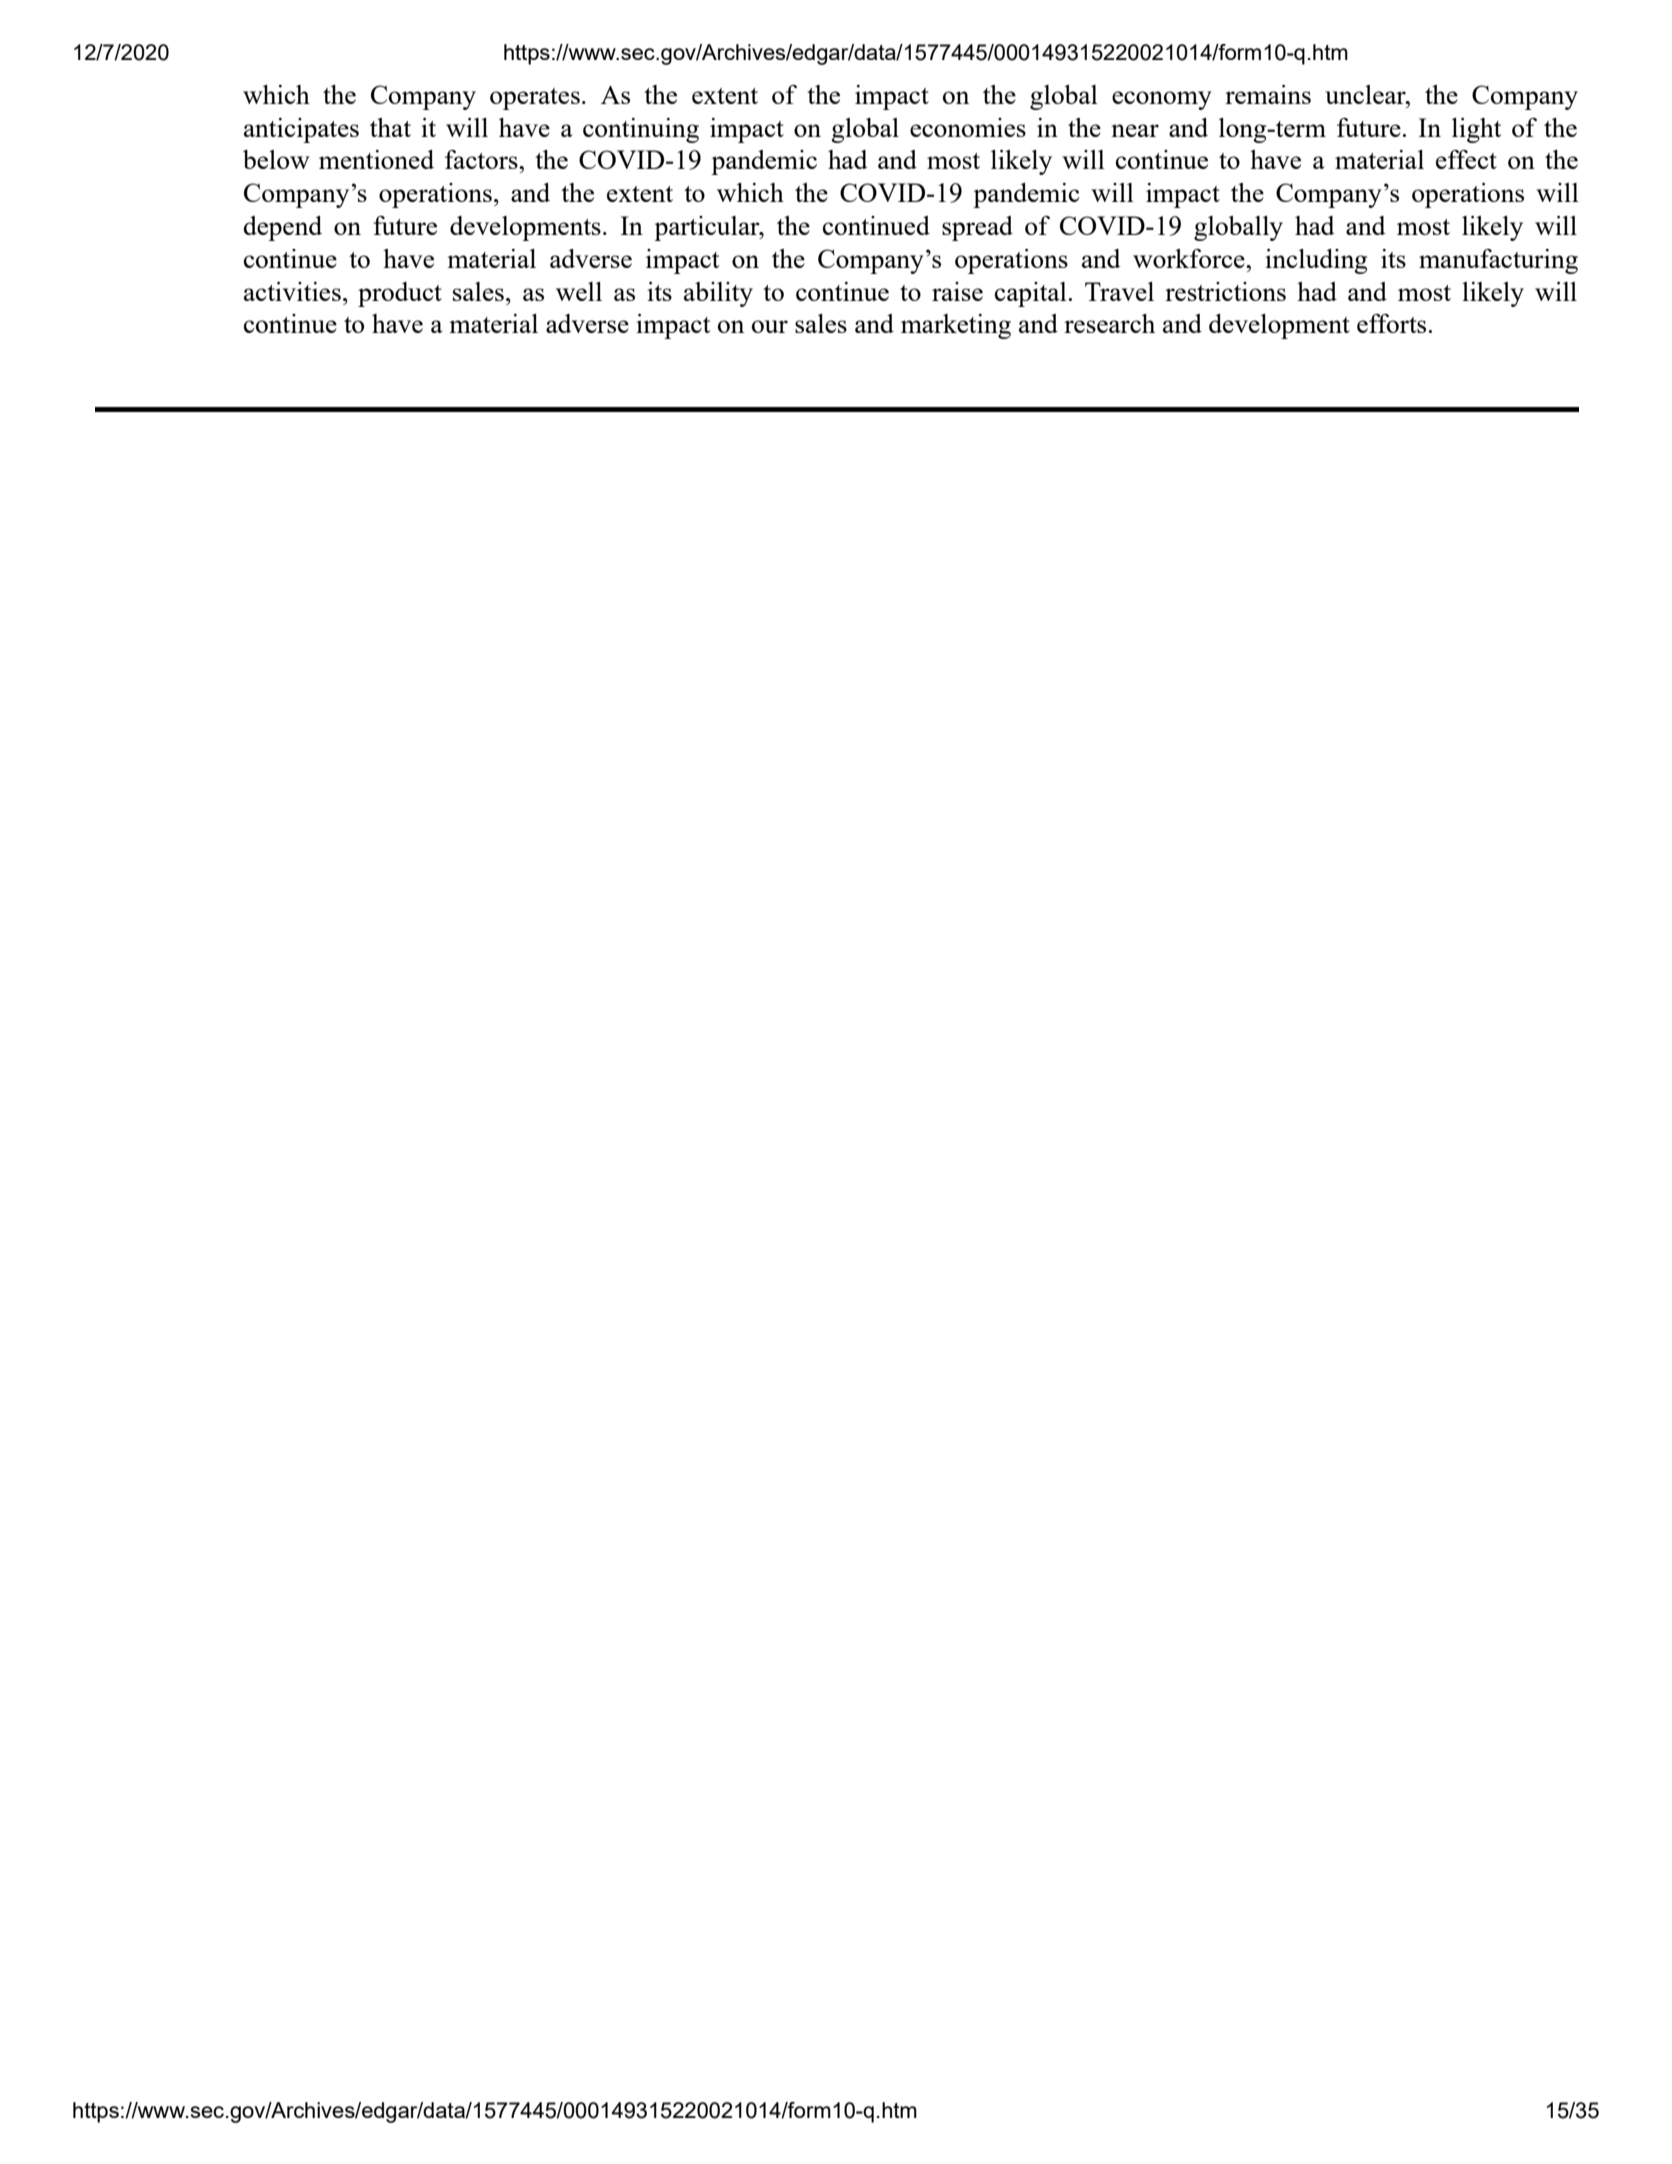 The width and height of the screenshot is (1672, 2164). What do you see at coordinates (977, 228) in the screenshot?
I see `spread` at bounding box center [977, 228].
